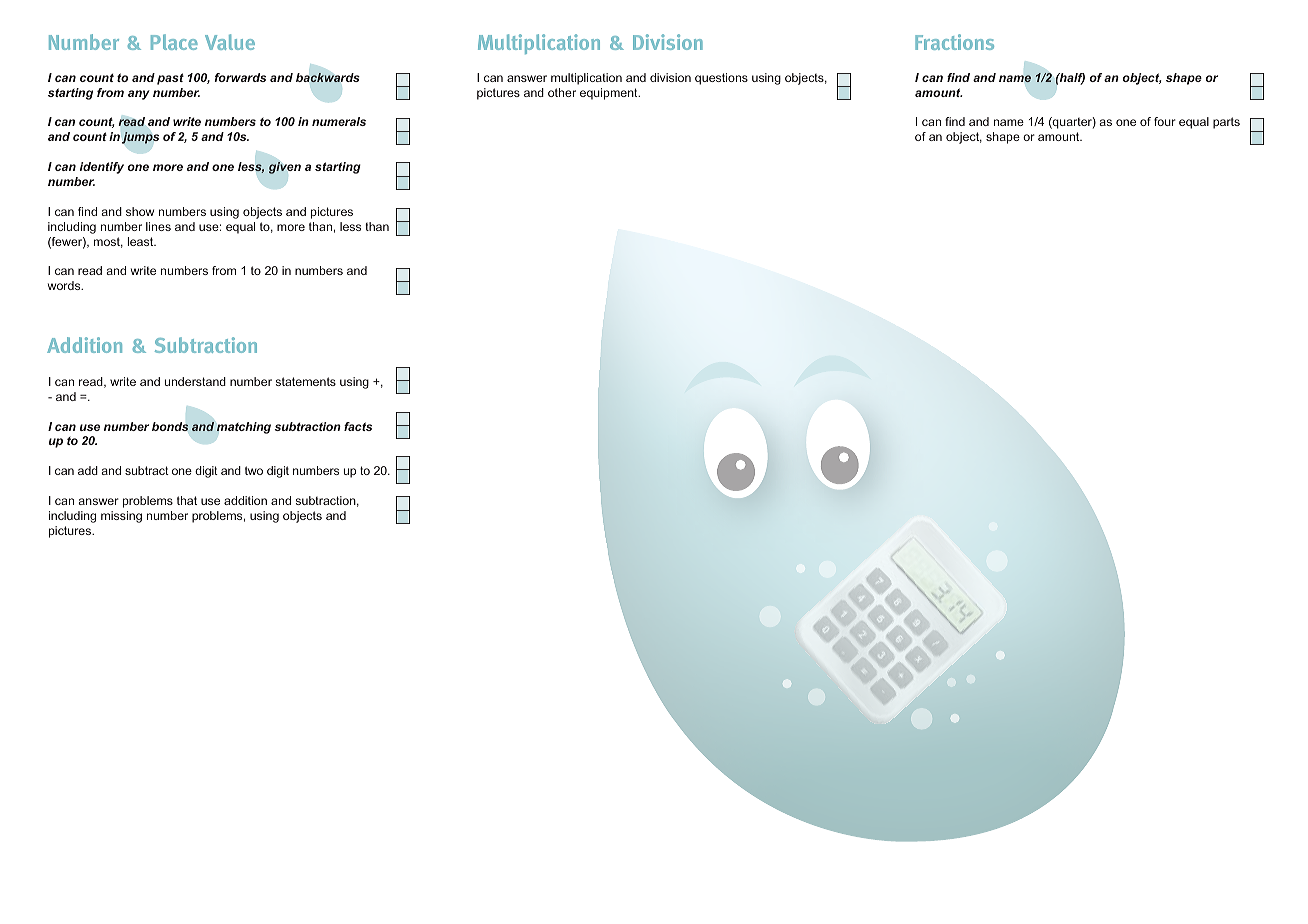 The height and width of the screenshot is (924, 1308). I want to click on four, so click(1165, 121).
